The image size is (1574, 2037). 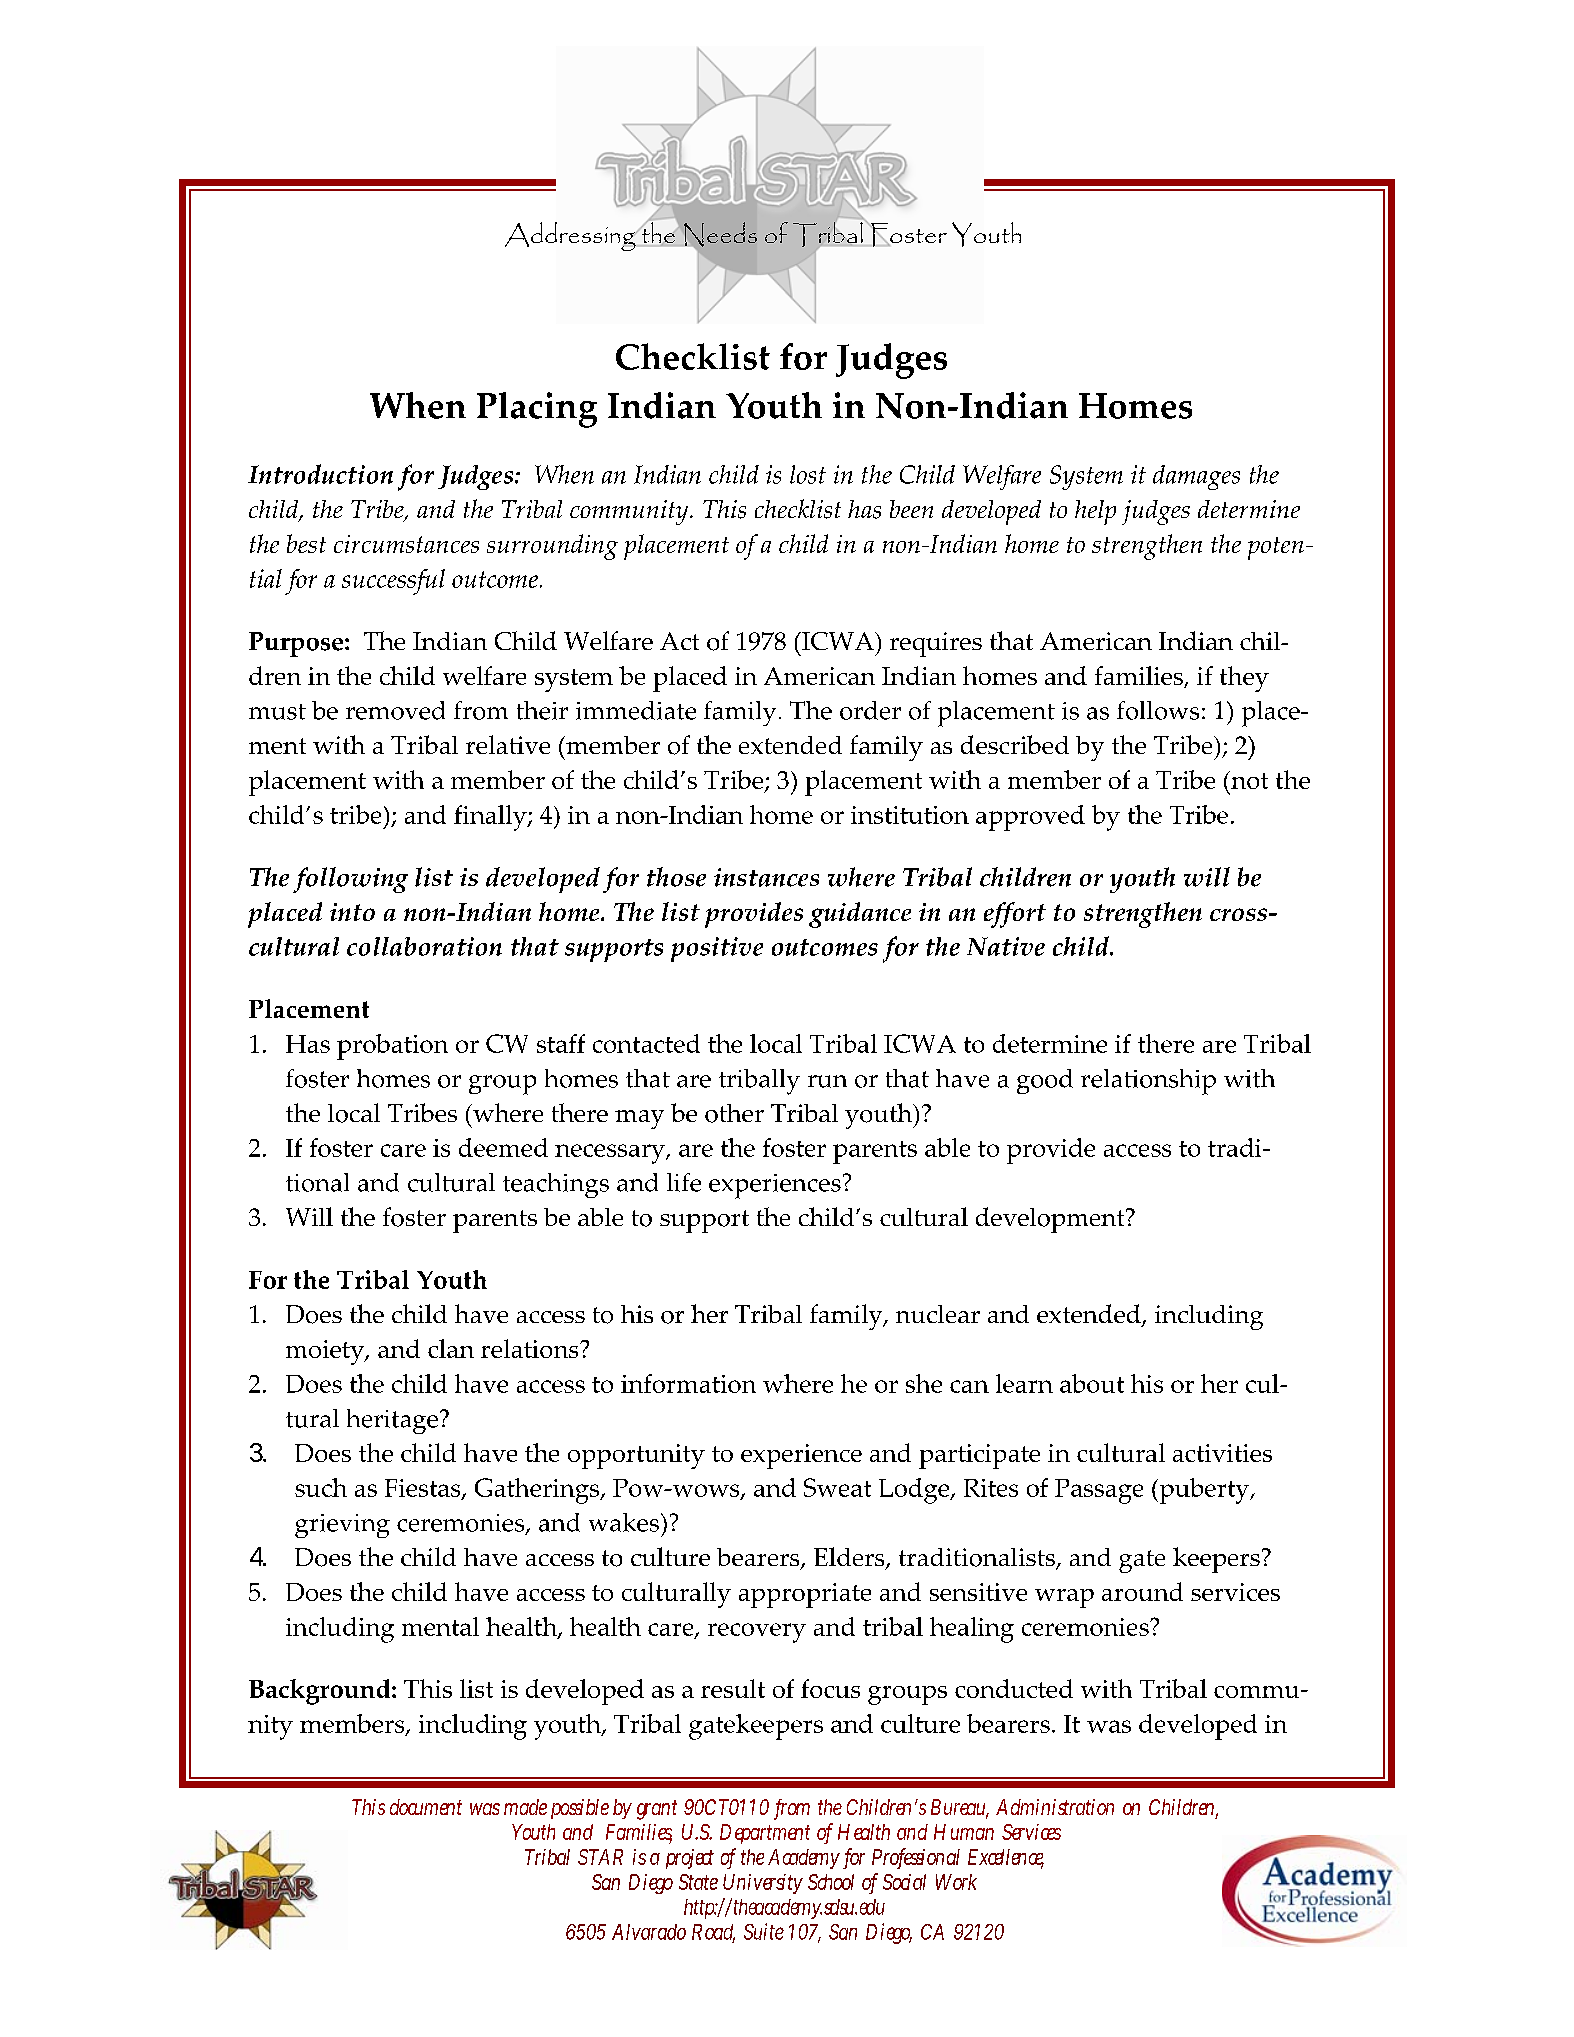 I want to click on grieving, so click(x=342, y=1526).
